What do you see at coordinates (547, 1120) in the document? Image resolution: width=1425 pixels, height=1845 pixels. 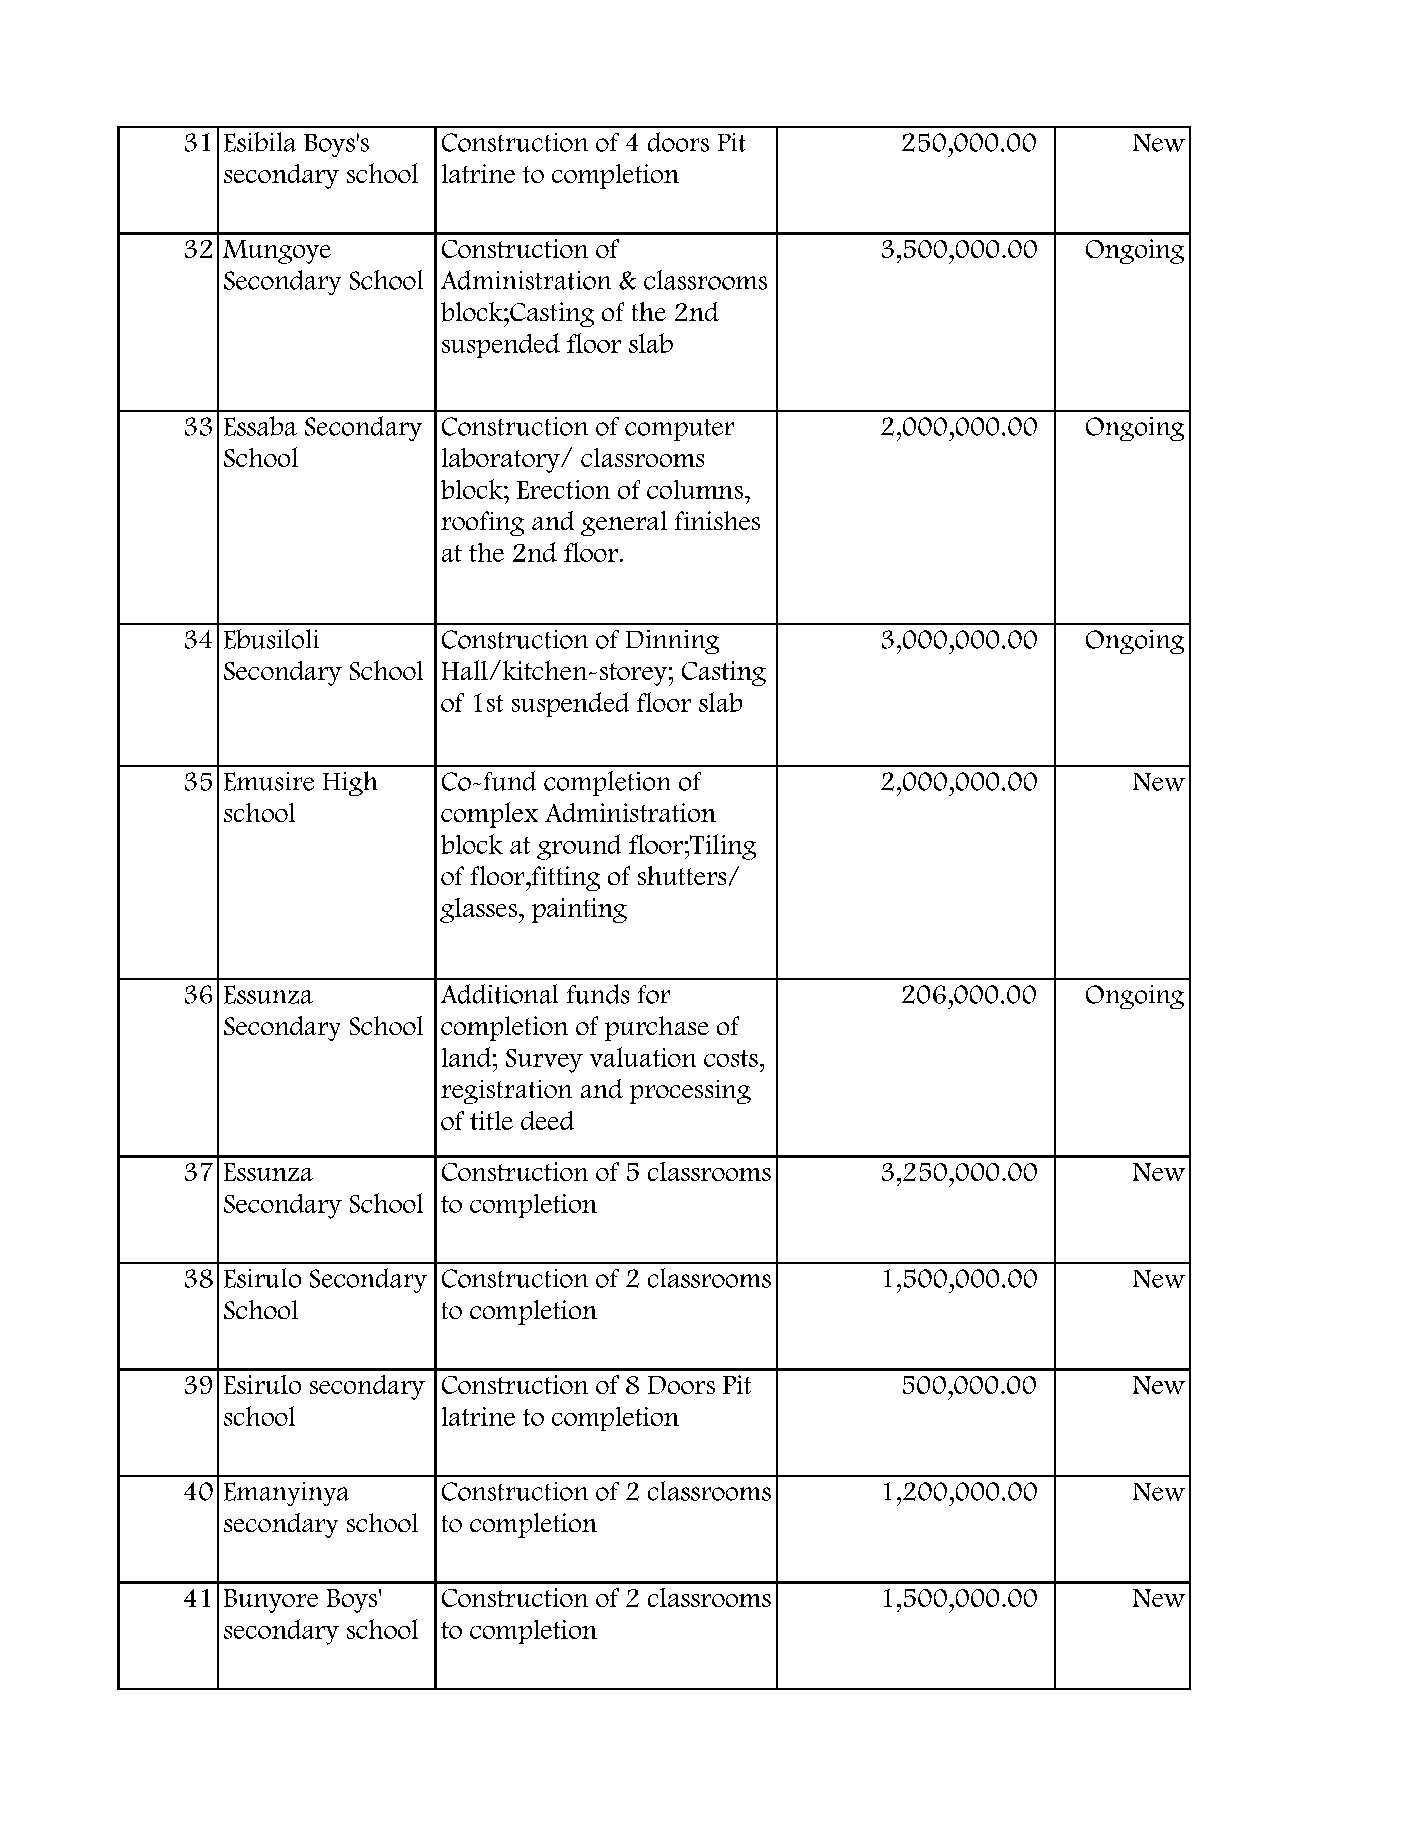 I see `deed` at bounding box center [547, 1120].
